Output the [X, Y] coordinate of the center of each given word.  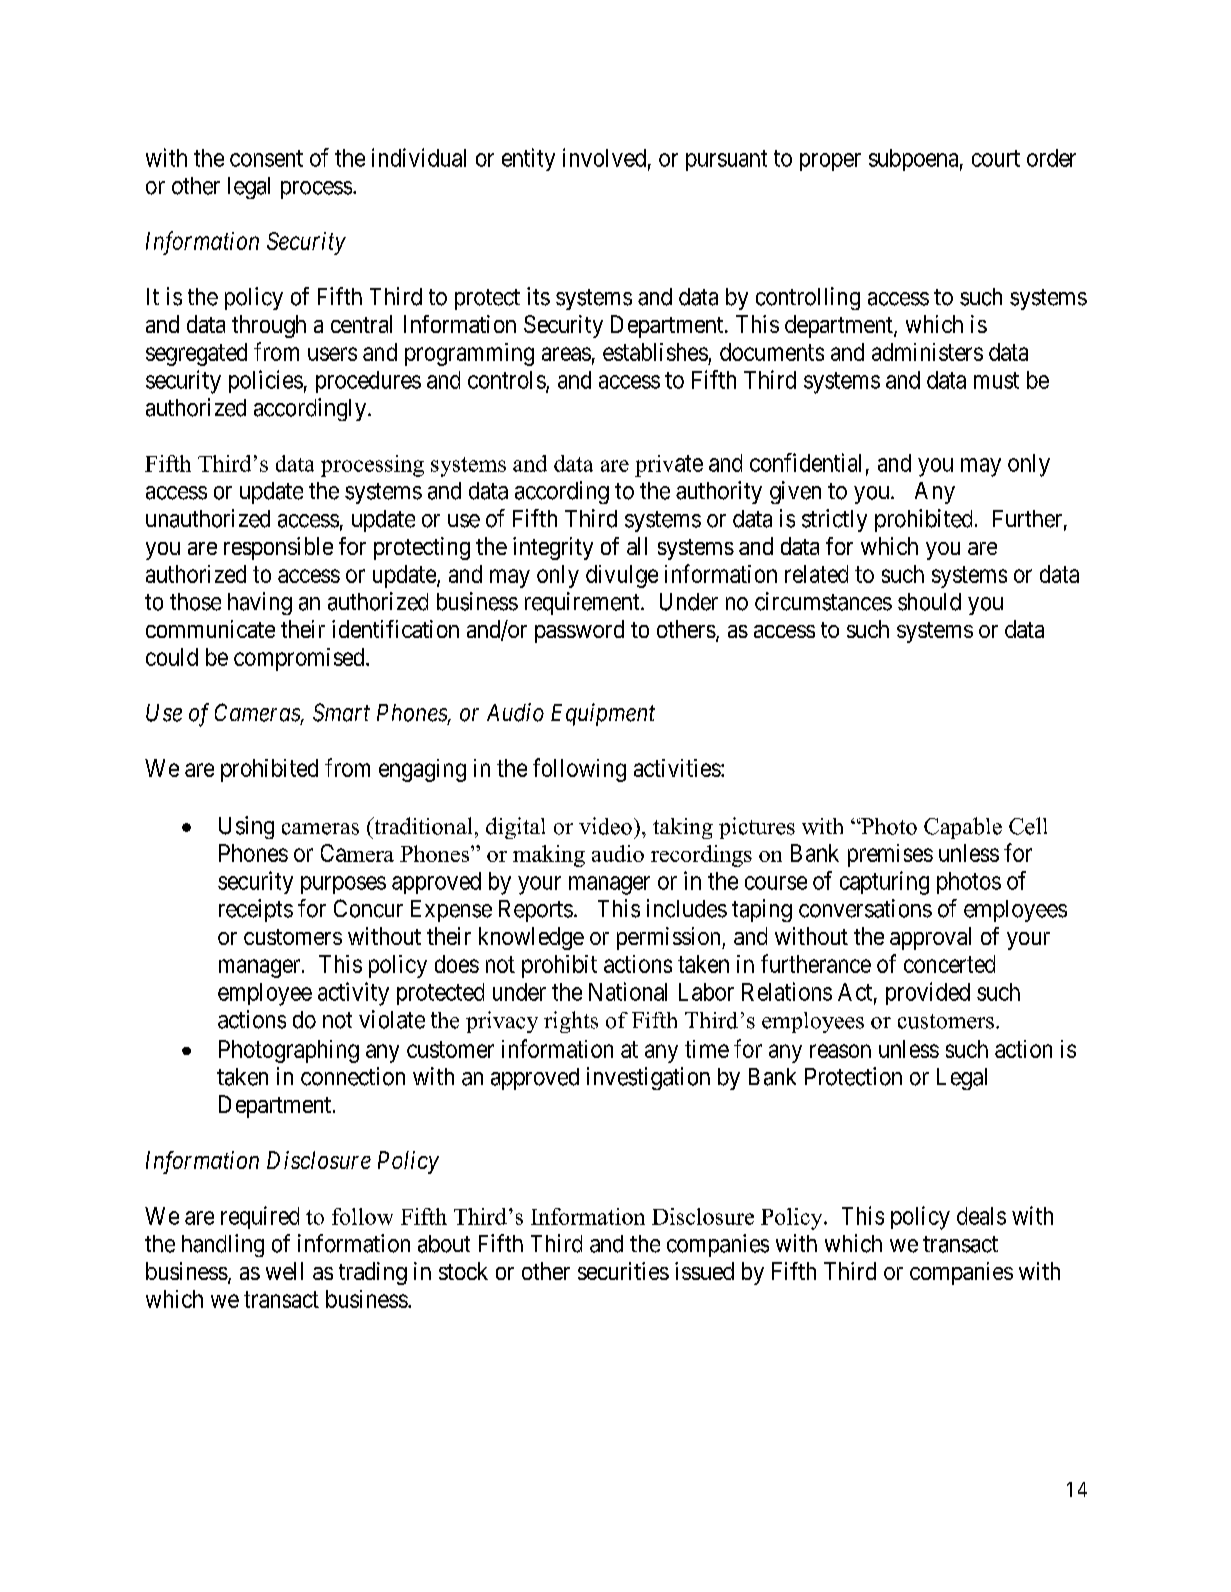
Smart [341, 712]
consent [266, 158]
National [628, 991]
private [669, 466]
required [260, 1217]
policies [266, 381]
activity [353, 994]
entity [528, 159]
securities [623, 1271]
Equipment [603, 714]
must [996, 380]
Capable [963, 828]
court [996, 158]
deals [981, 1216]
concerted [949, 964]
